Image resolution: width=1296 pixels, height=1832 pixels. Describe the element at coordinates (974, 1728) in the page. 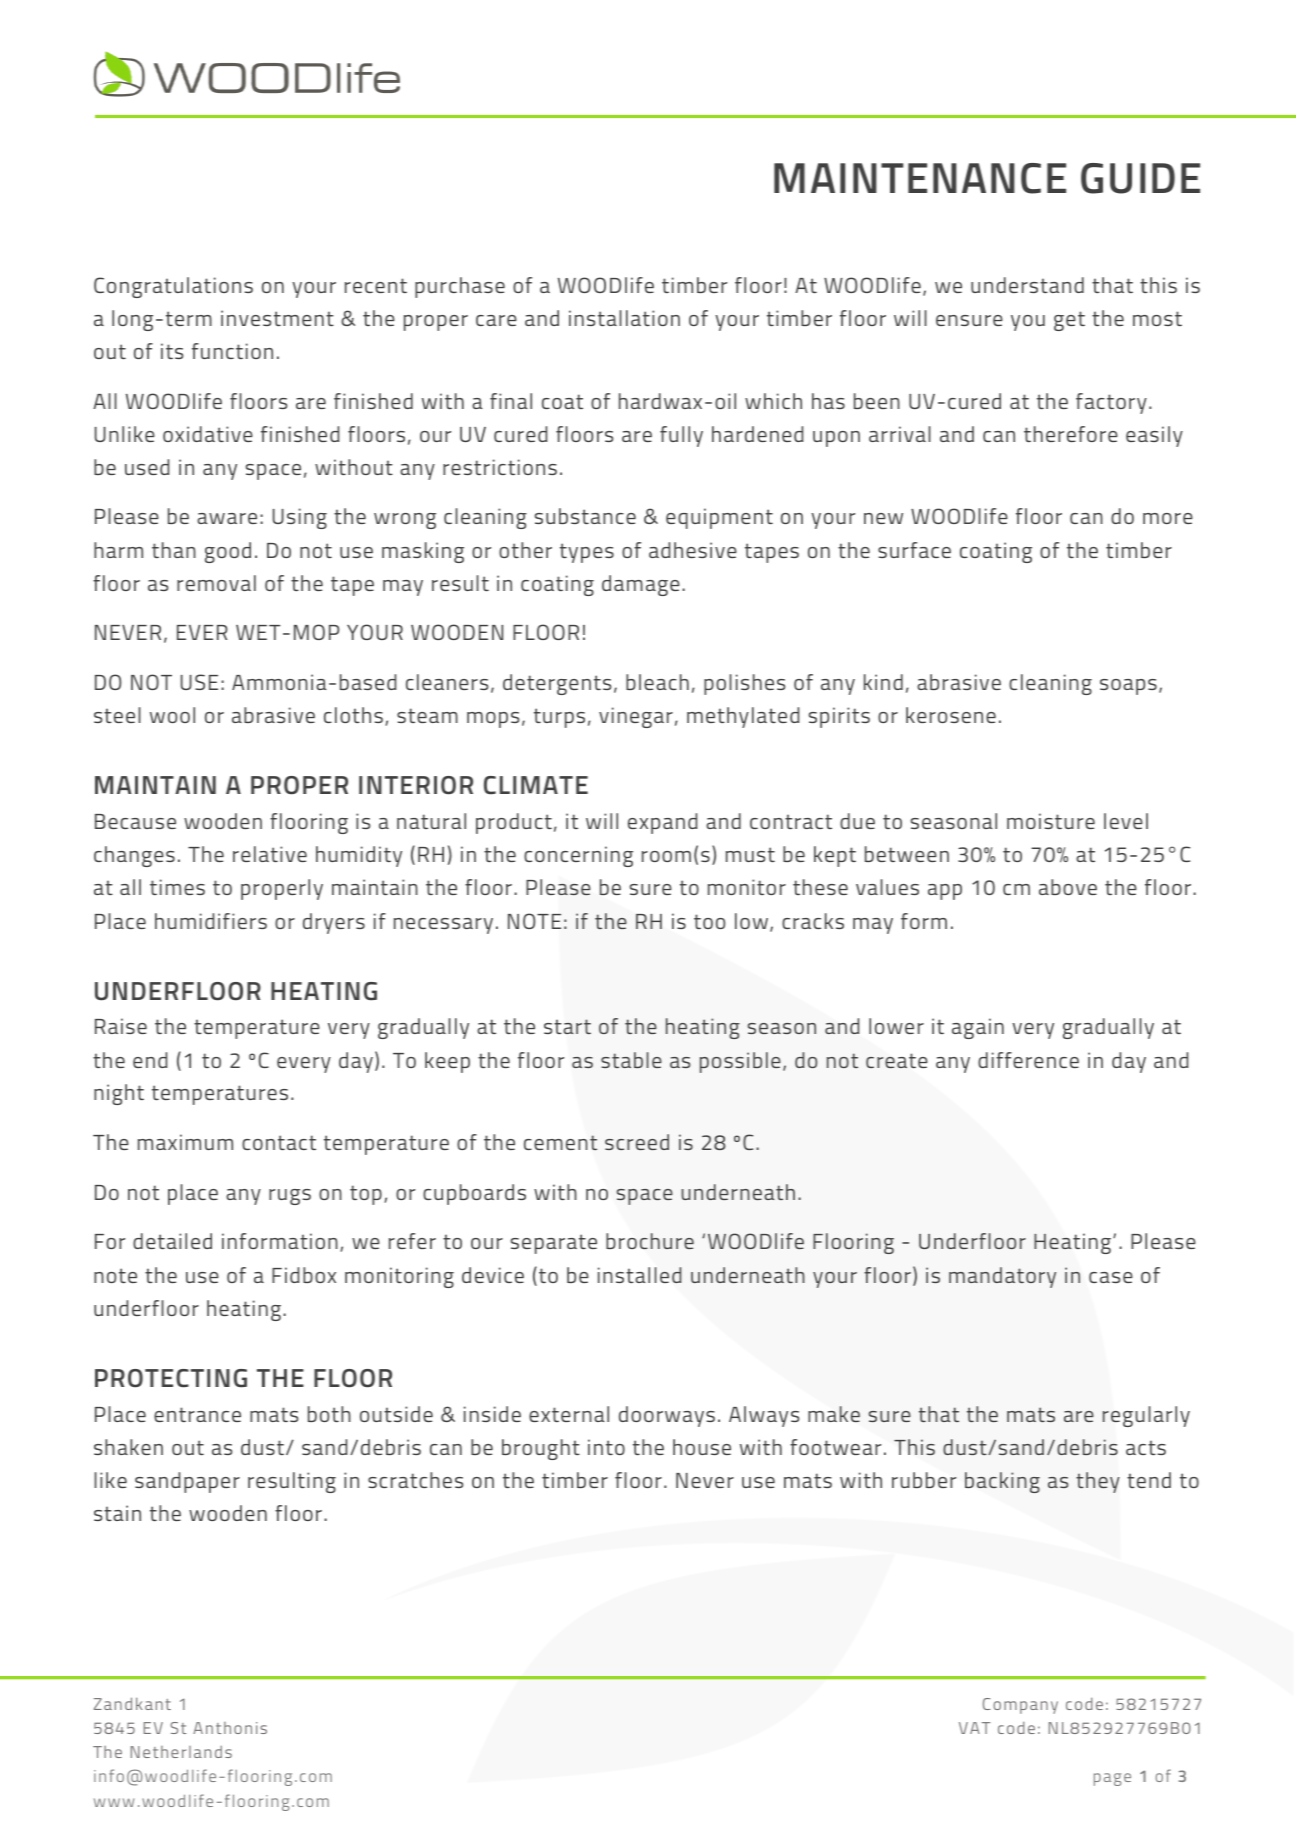

I see `VAT` at that location.
